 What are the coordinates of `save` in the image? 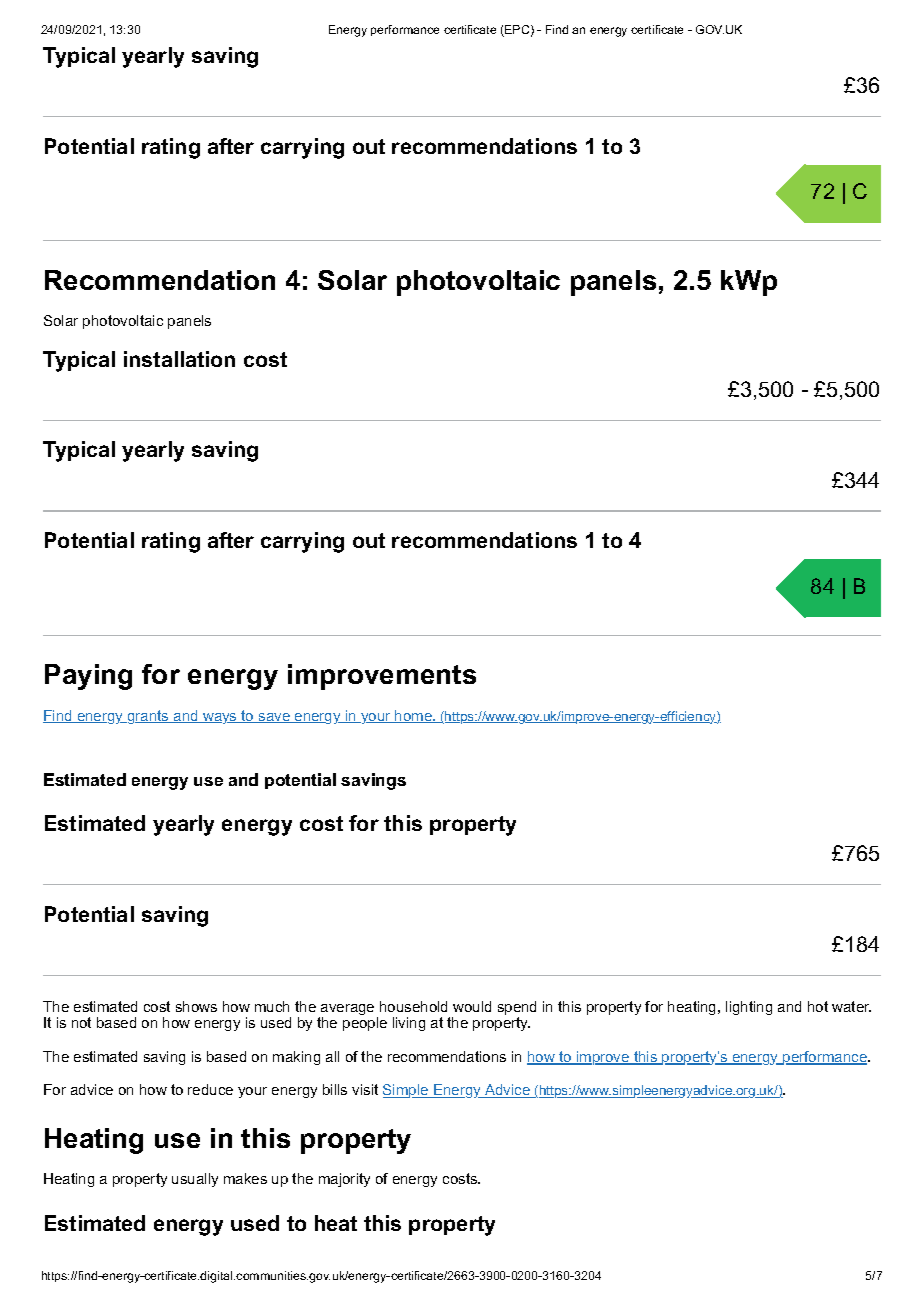 It's located at (274, 718).
